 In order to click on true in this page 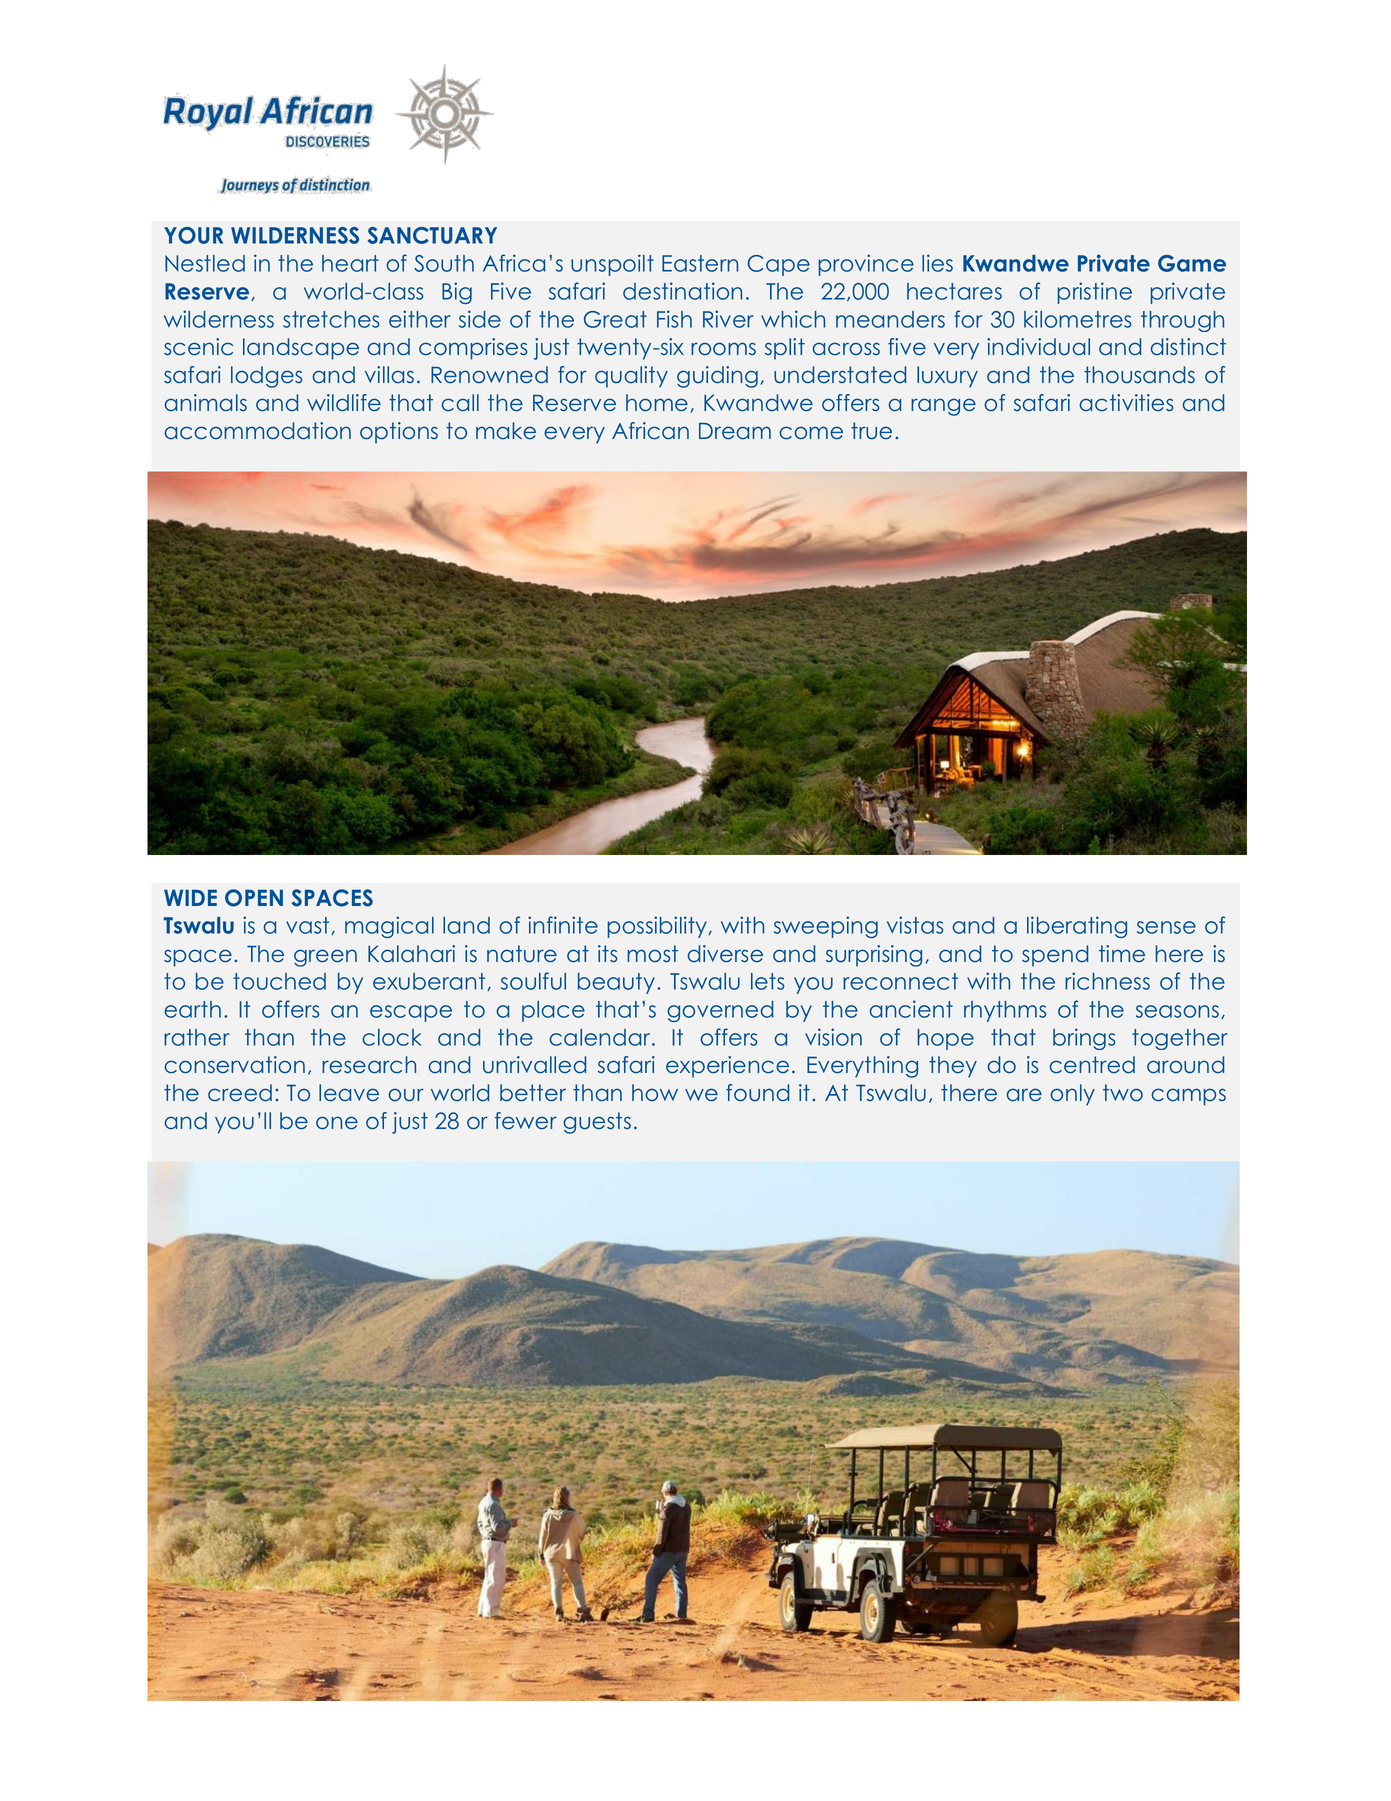, I will do `click(871, 431)`.
